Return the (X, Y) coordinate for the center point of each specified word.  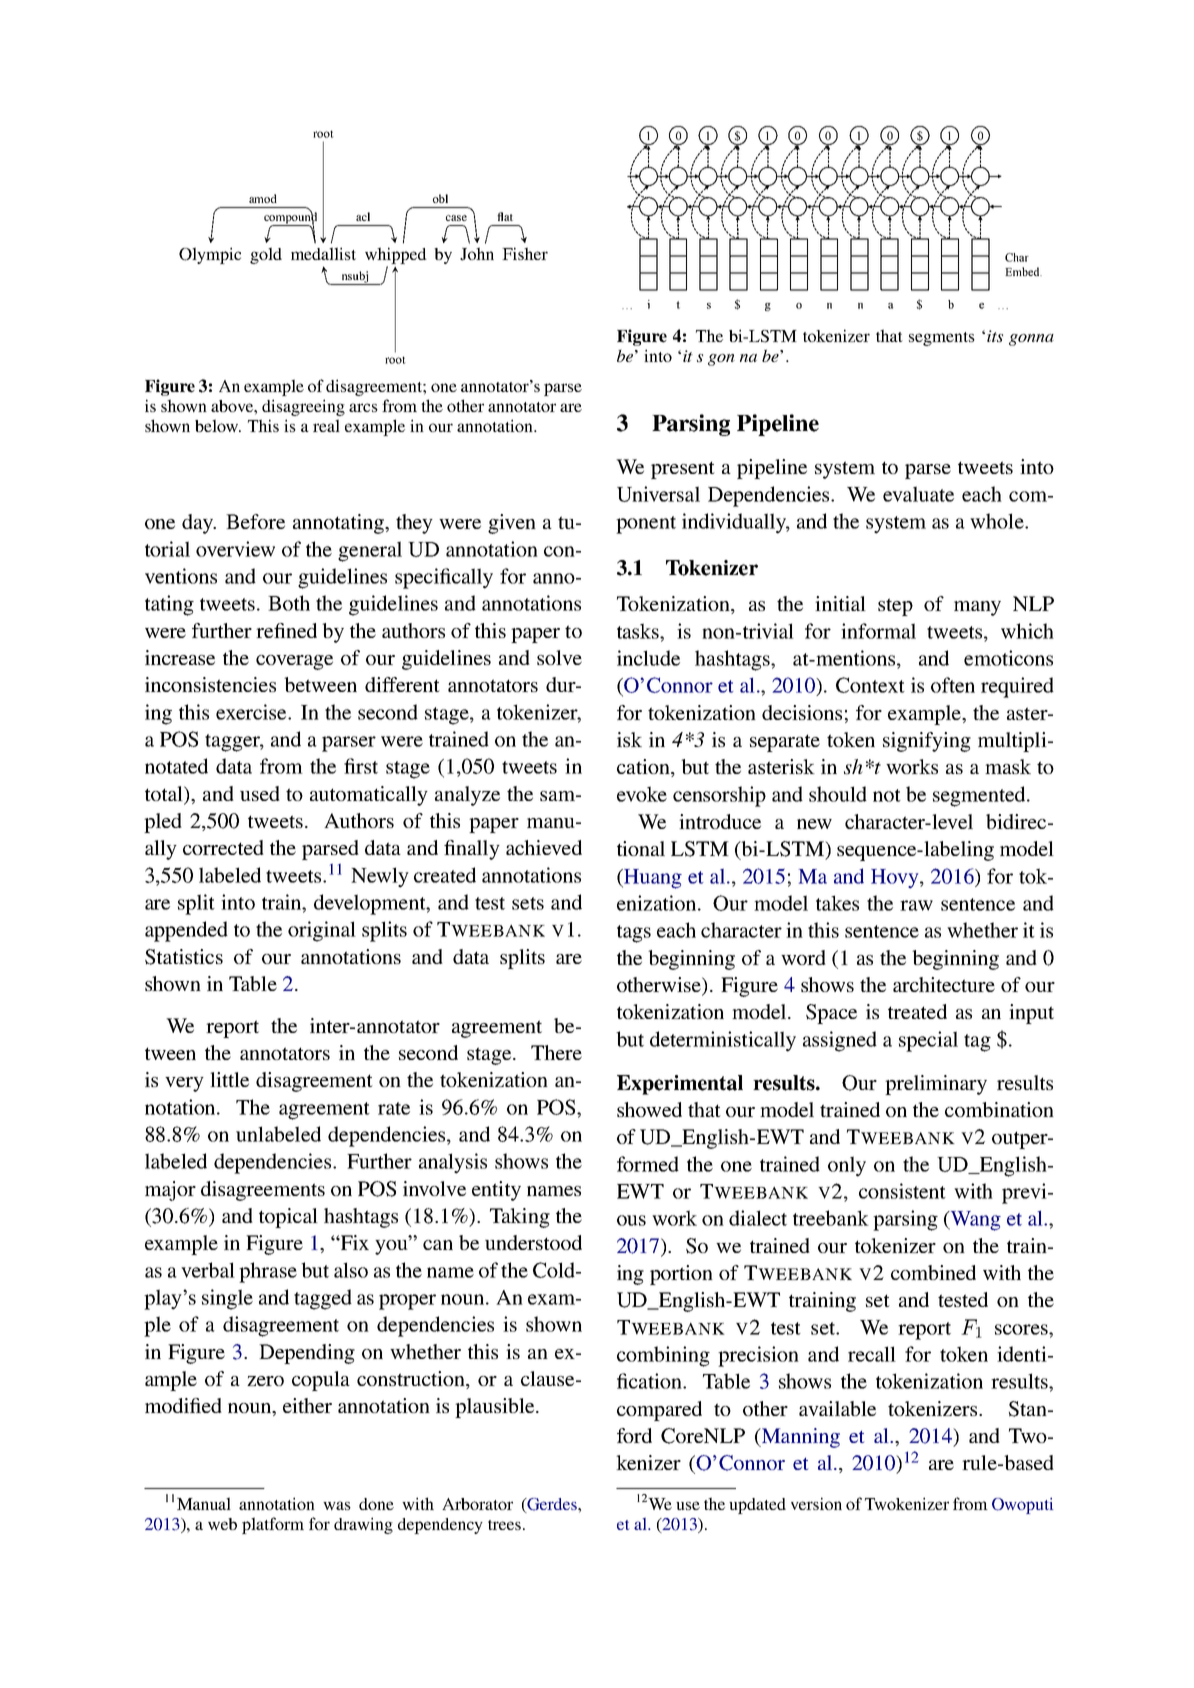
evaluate (918, 494)
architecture (944, 984)
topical (288, 1218)
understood (533, 1242)
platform (273, 1525)
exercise (252, 712)
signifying (927, 742)
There (556, 1052)
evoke (642, 794)
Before (255, 521)
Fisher (525, 253)
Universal (658, 494)
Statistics (184, 957)
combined (933, 1272)
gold (266, 255)
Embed (1023, 271)
